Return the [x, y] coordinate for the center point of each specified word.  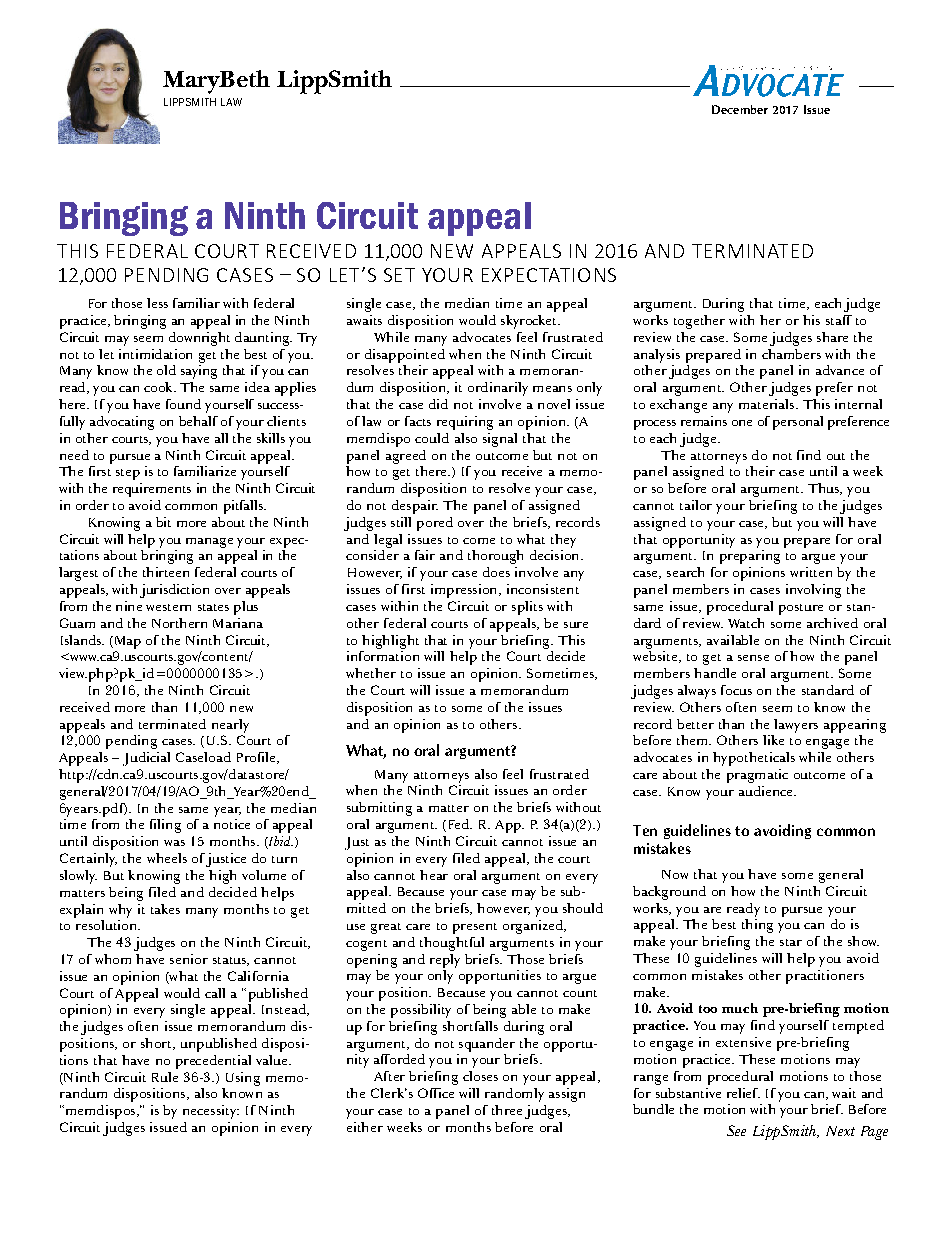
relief [743, 1093]
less [157, 303]
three [507, 1110]
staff [839, 320]
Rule [165, 1077]
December [740, 109]
